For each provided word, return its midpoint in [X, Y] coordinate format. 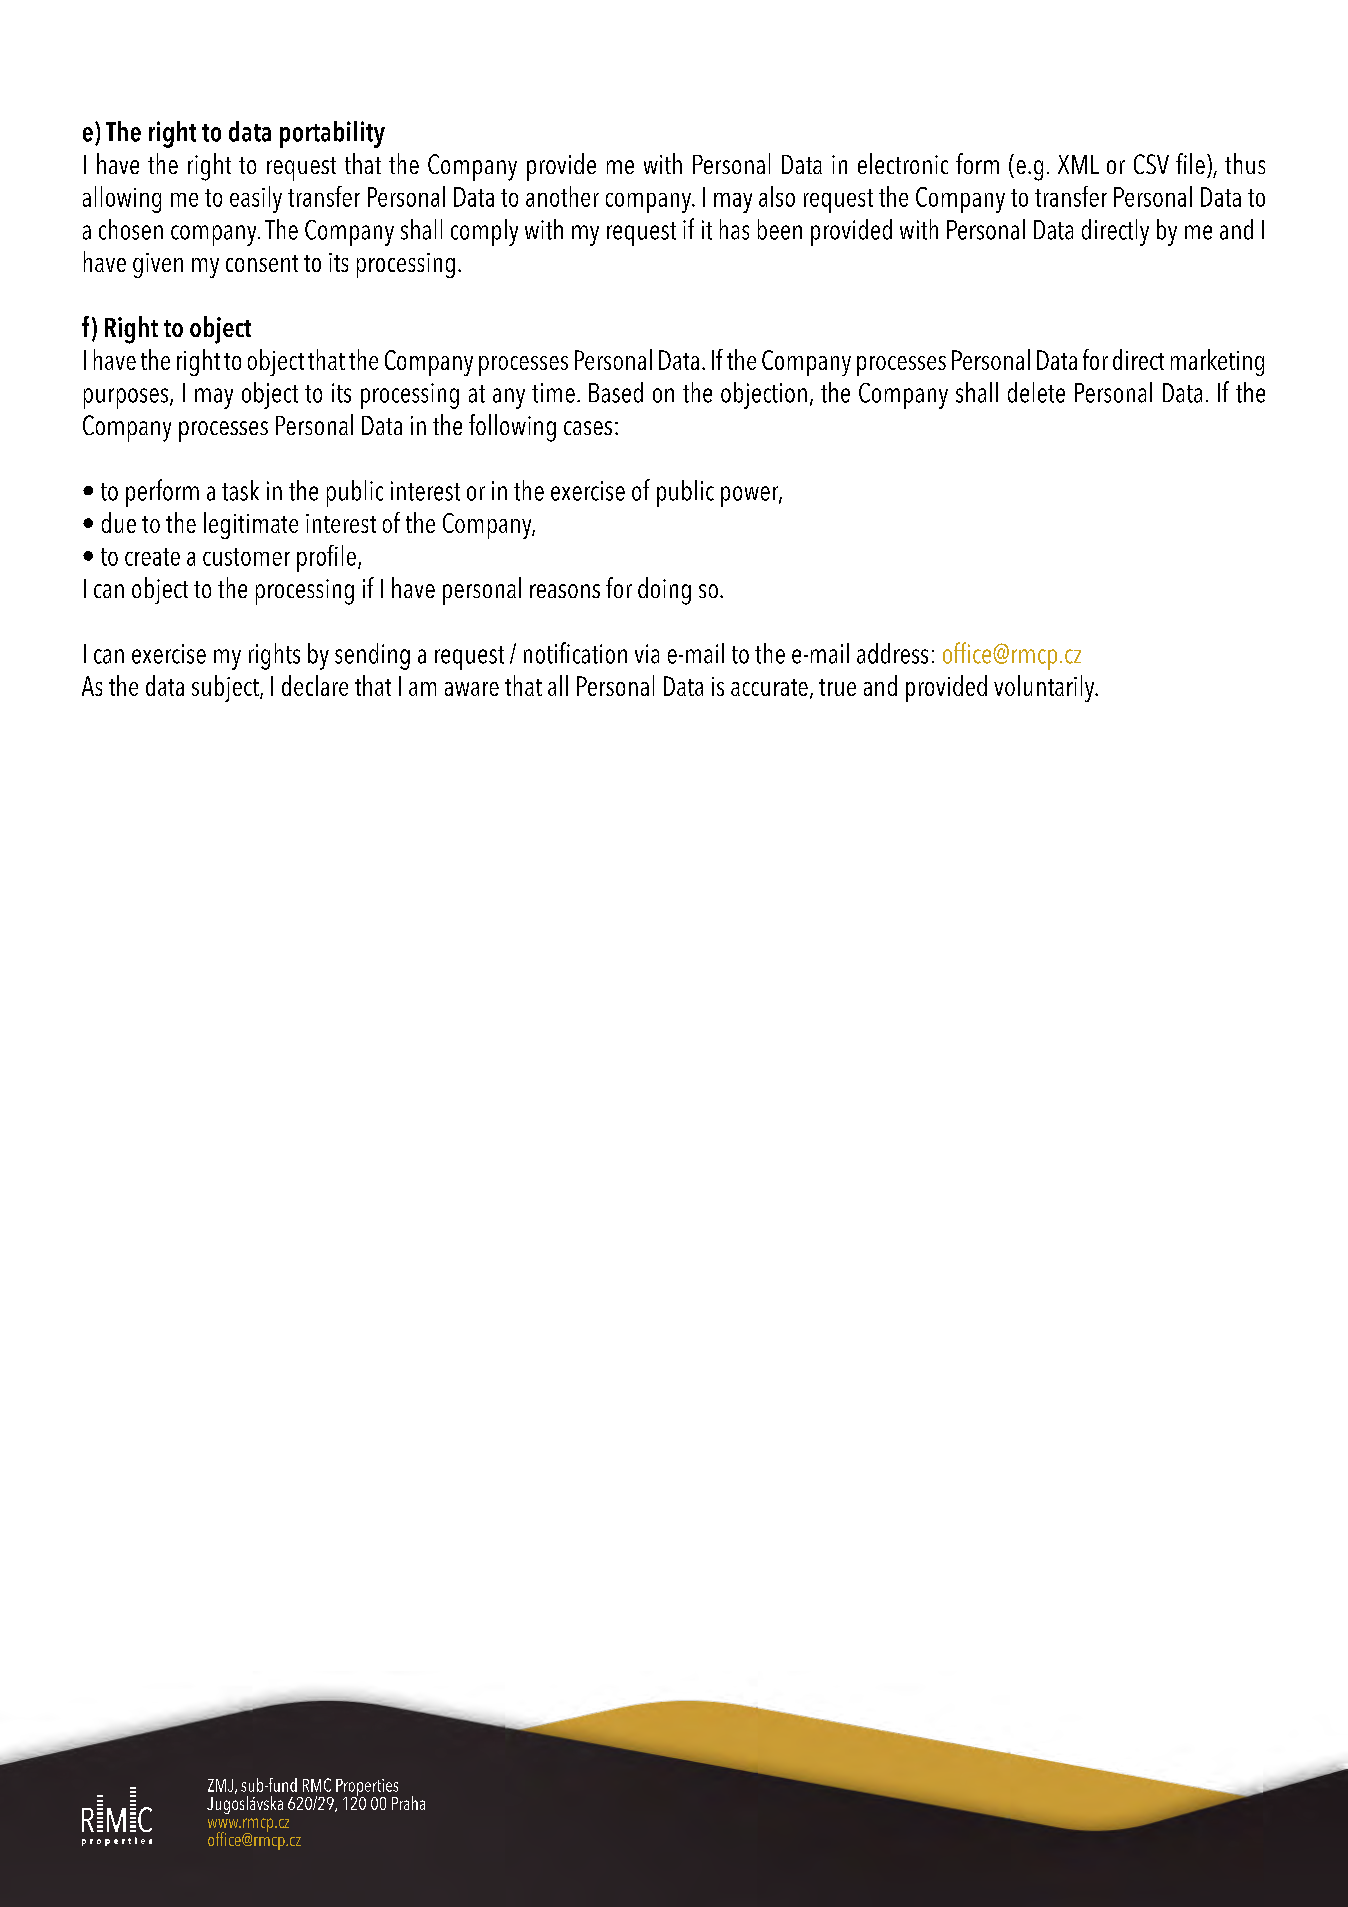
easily [256, 199]
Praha [408, 1803]
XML [1078, 164]
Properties [367, 1788]
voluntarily [1045, 688]
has [734, 229]
